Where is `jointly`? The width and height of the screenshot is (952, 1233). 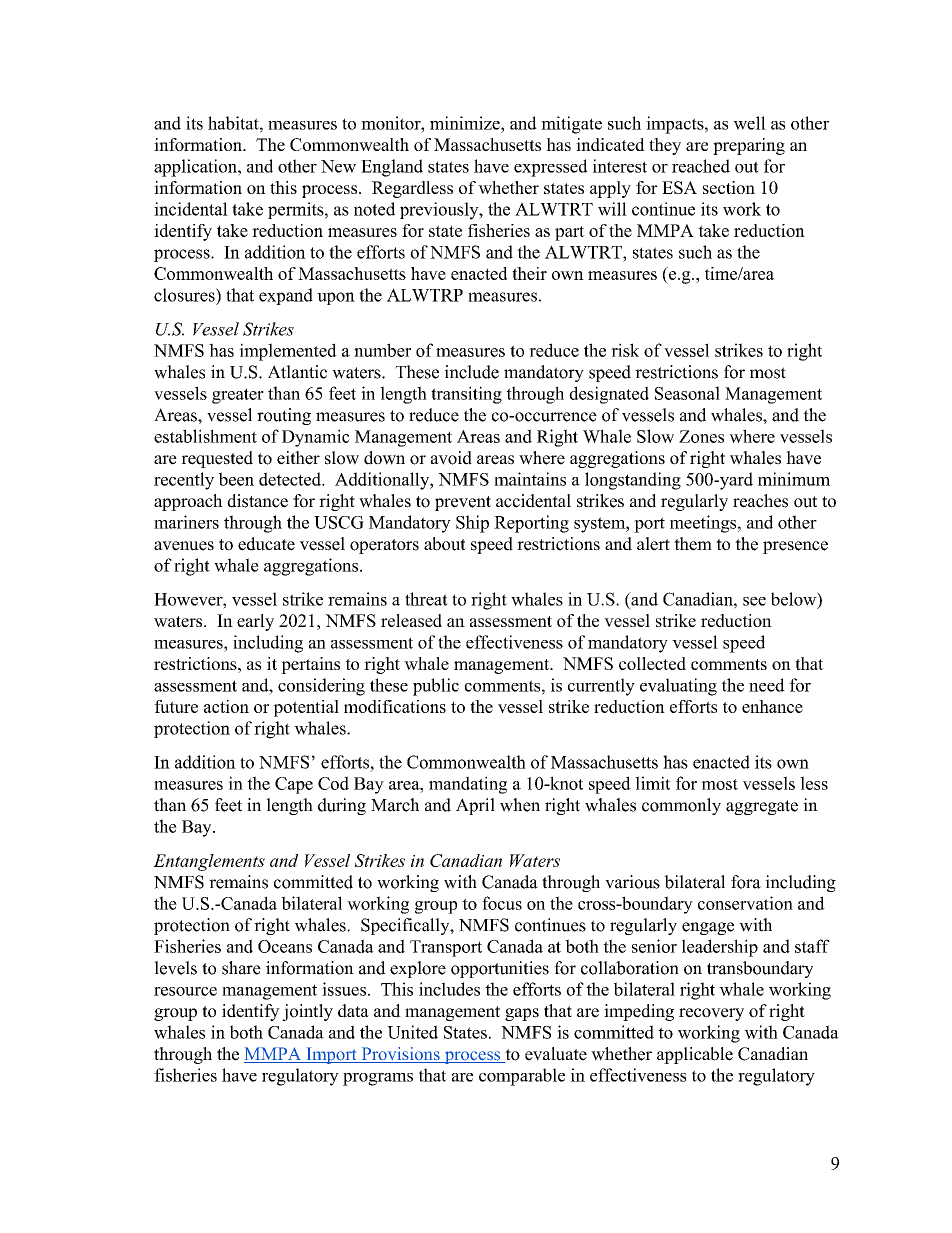
jointly is located at coordinates (307, 1012).
